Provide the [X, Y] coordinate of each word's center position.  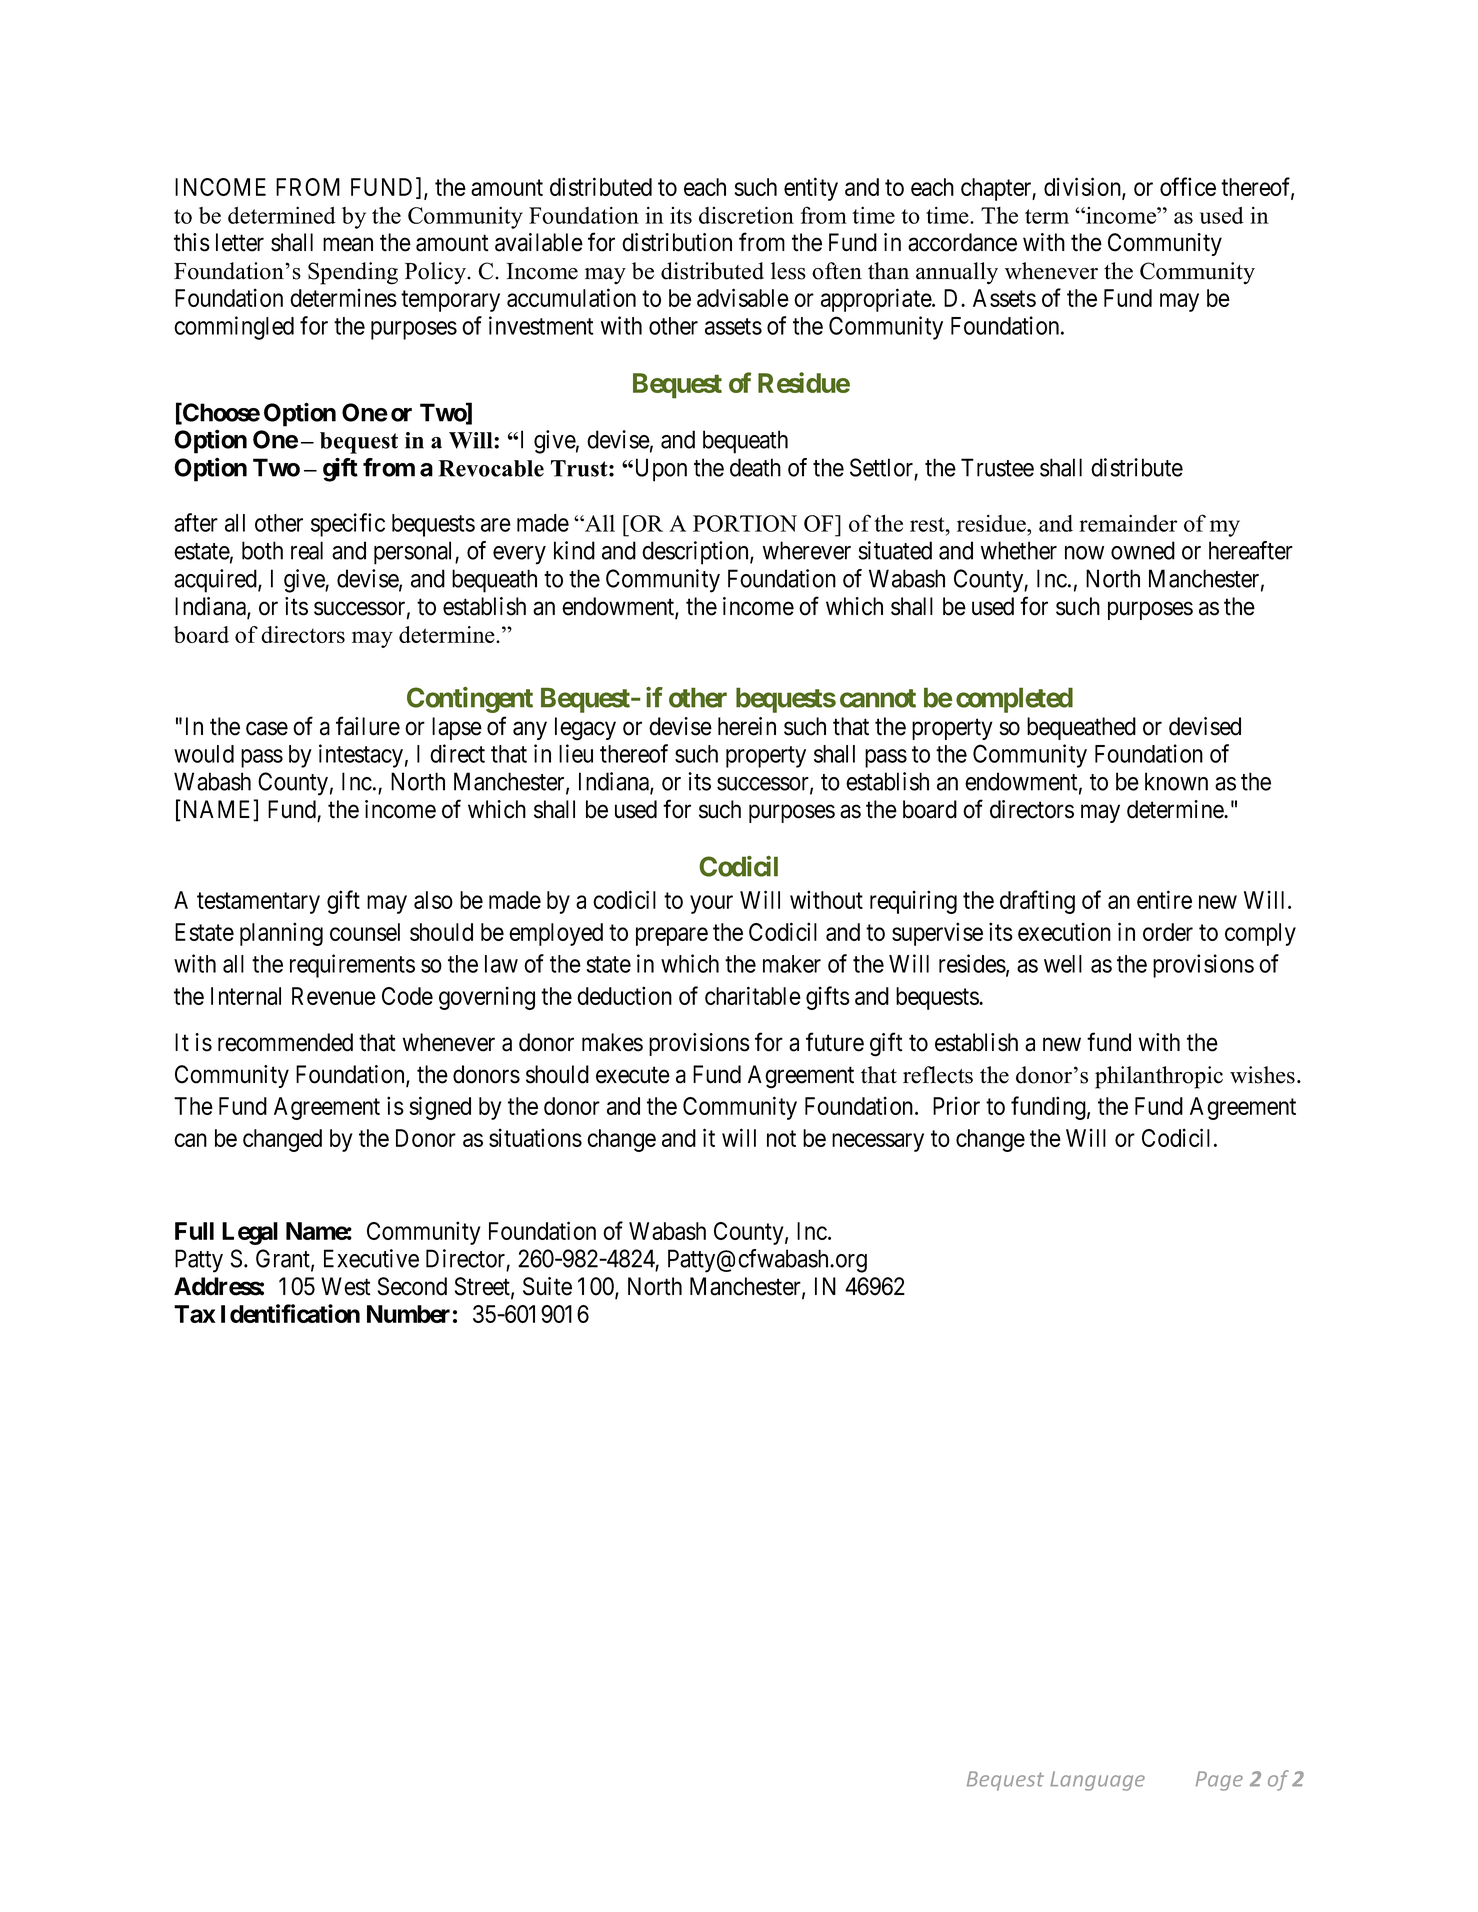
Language [1097, 1781]
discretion [746, 215]
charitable [753, 995]
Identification [290, 1313]
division [1083, 188]
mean [348, 245]
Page [1219, 1781]
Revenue [334, 996]
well [1063, 964]
